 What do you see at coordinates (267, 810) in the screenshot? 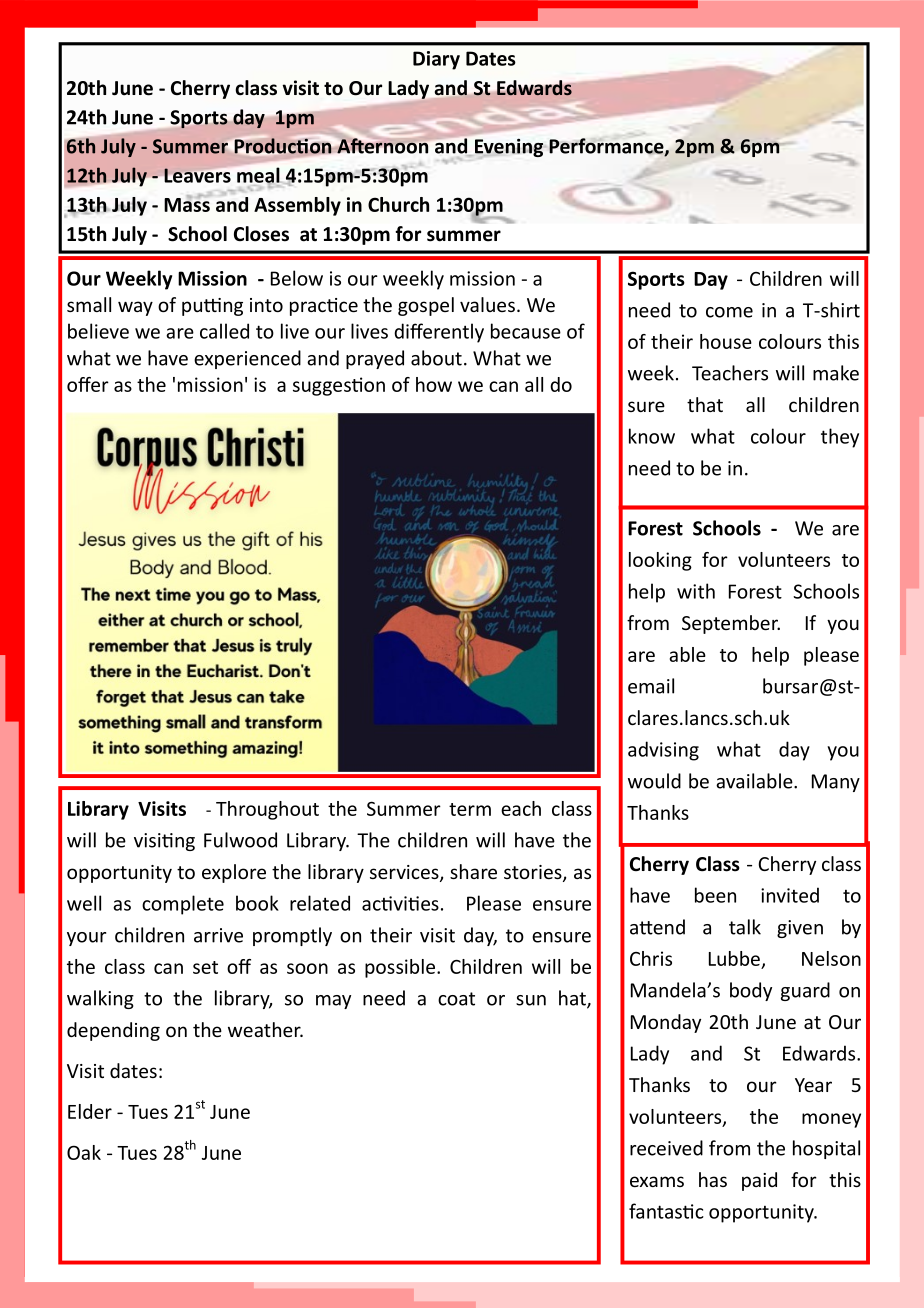
I see `Throughout` at bounding box center [267, 810].
